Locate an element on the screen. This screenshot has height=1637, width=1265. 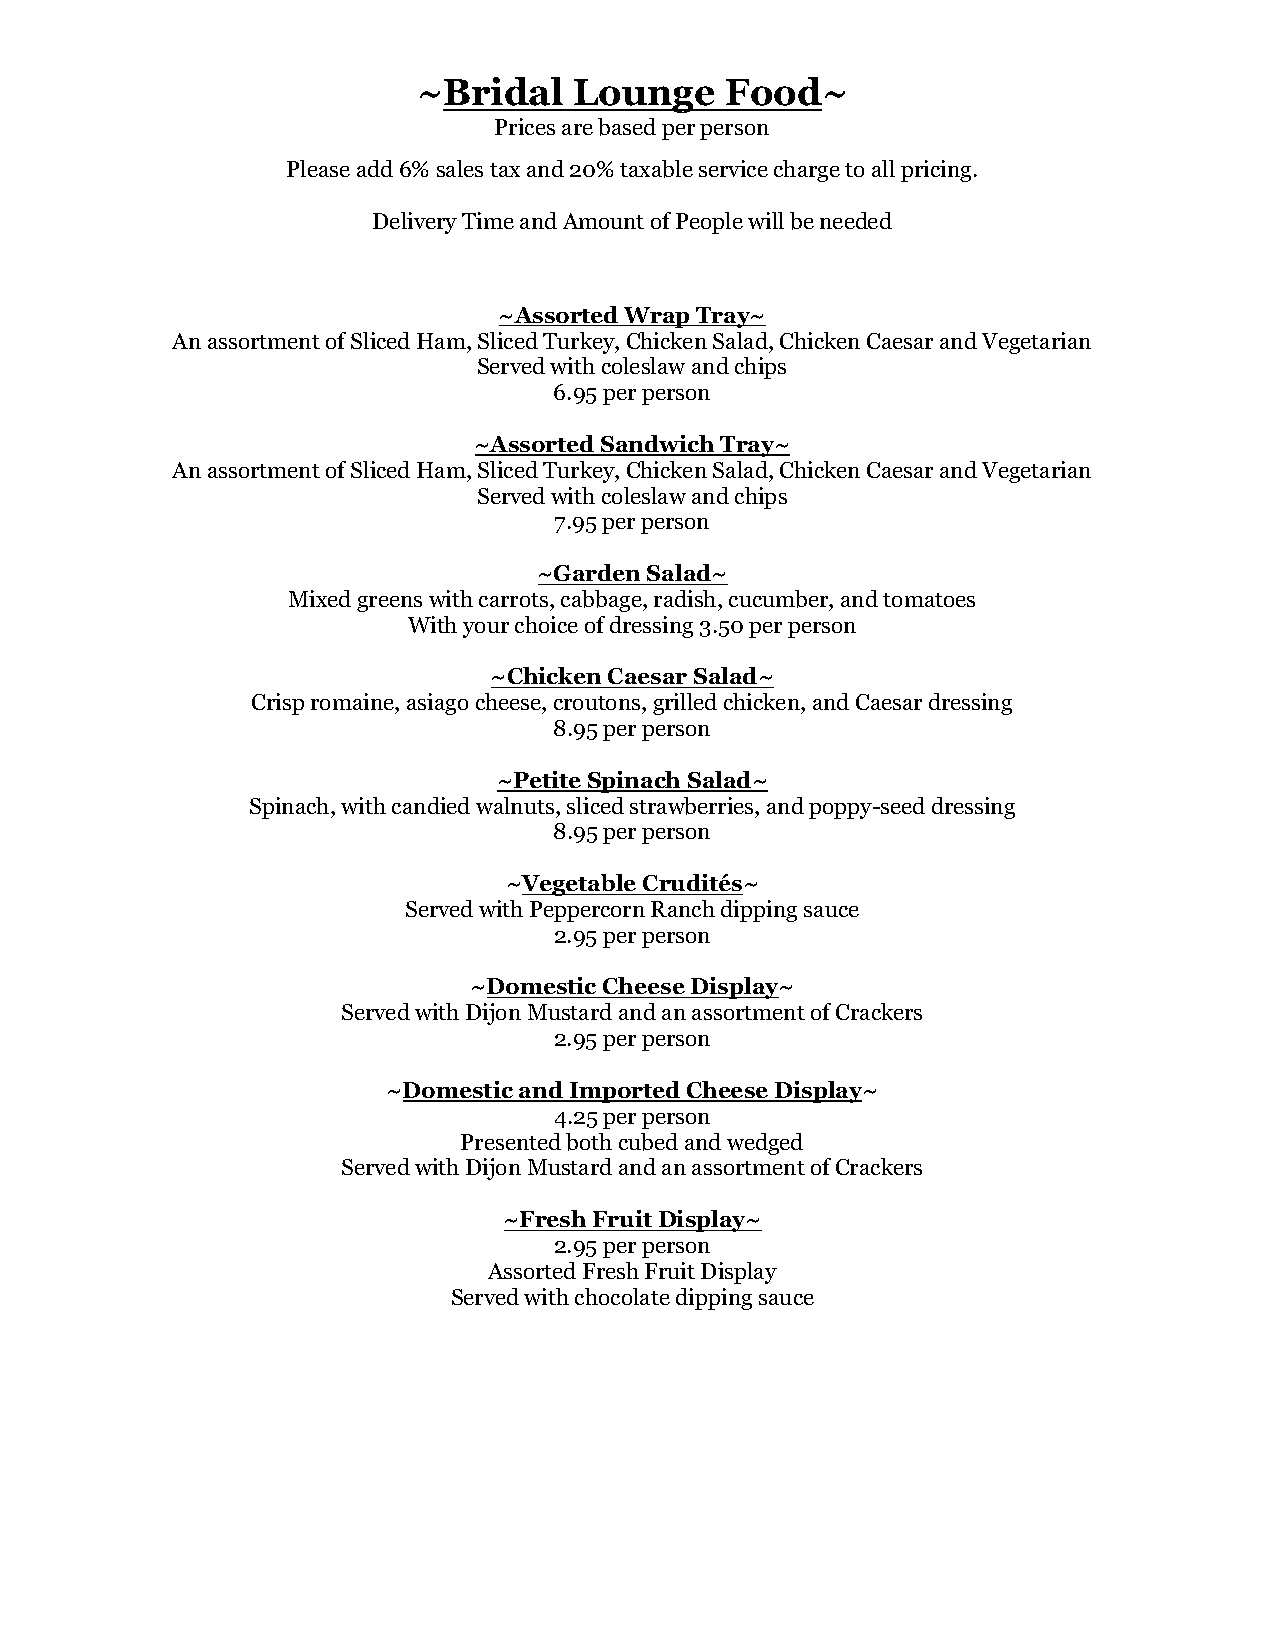
based is located at coordinates (627, 127).
